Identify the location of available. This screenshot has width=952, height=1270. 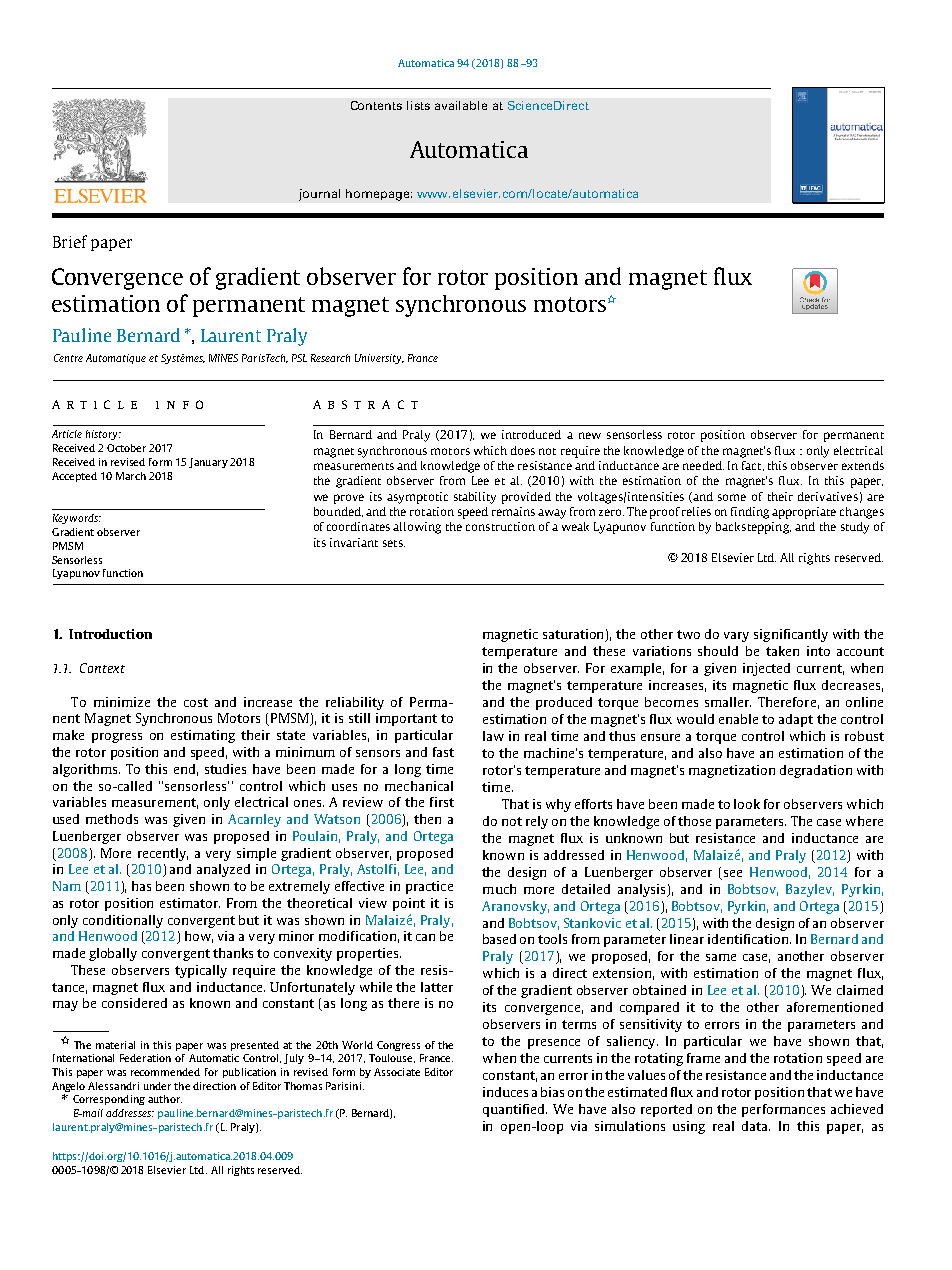
(461, 105).
